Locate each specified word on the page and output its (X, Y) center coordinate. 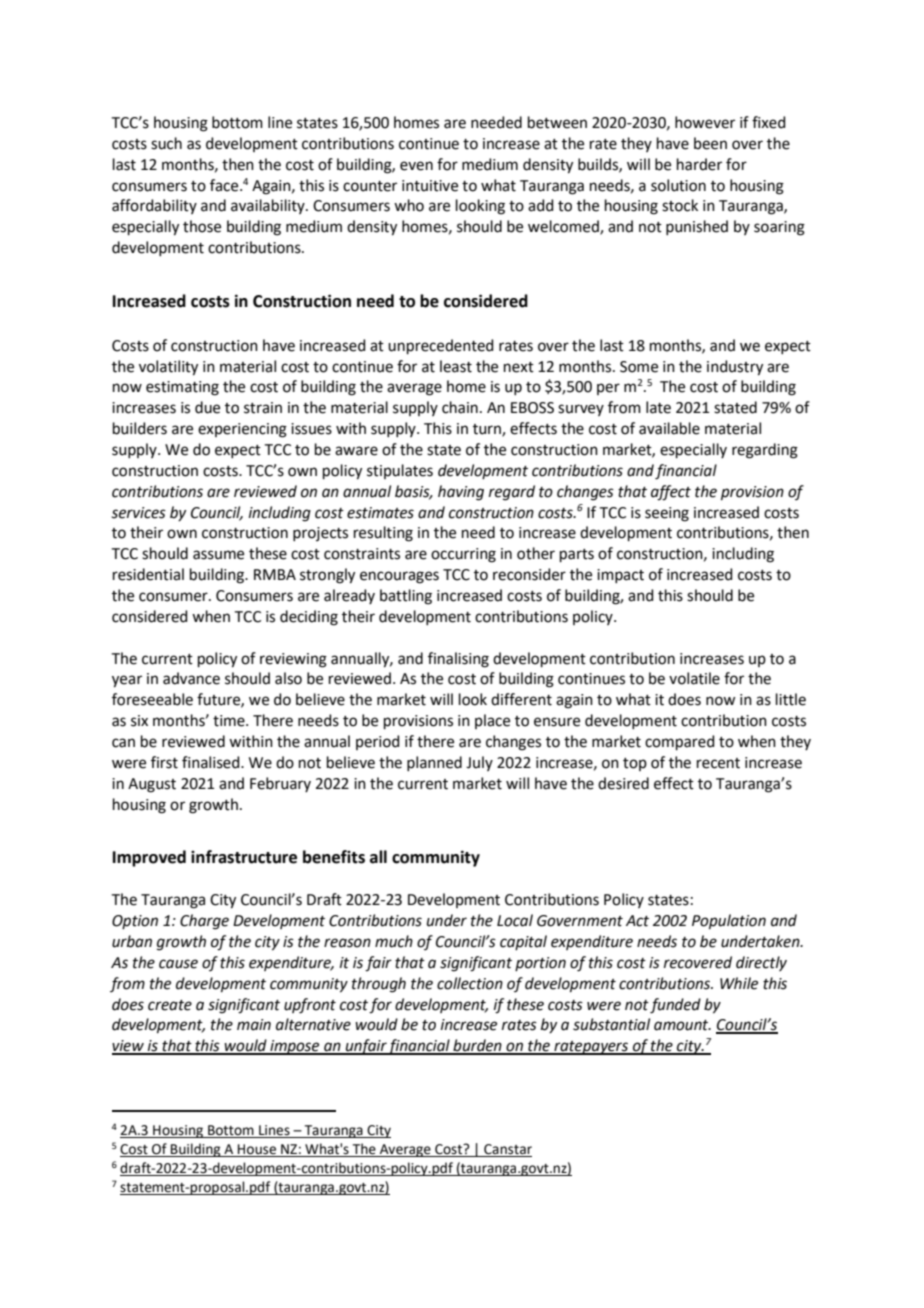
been (710, 143)
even (416, 166)
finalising (458, 660)
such (166, 143)
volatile (694, 678)
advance (191, 678)
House (257, 1150)
